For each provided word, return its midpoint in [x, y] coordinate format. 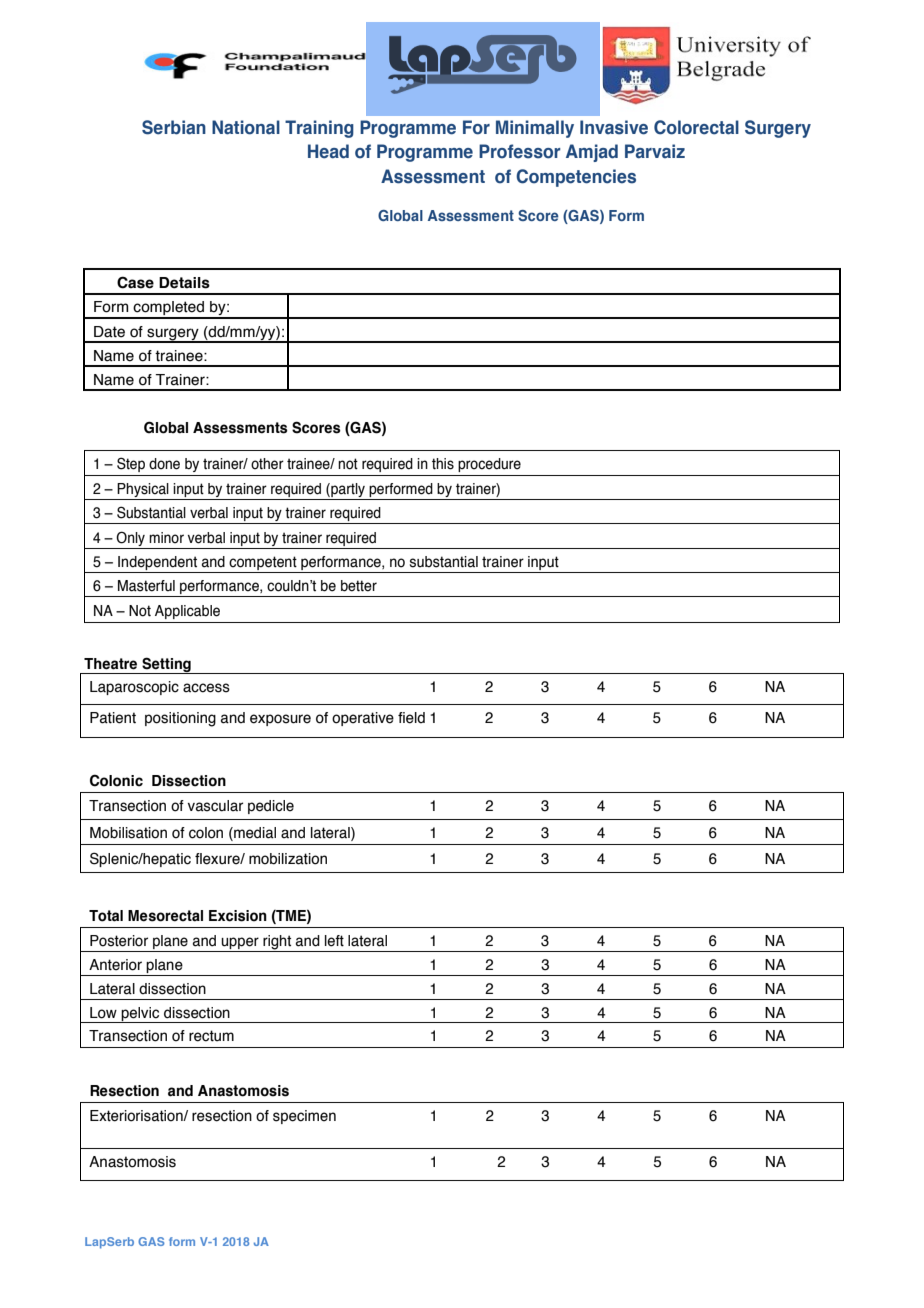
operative [363, 719]
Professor [520, 151]
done [164, 464]
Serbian [174, 127]
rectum [211, 1036]
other [267, 464]
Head [328, 151]
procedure [489, 465]
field [411, 718]
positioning [180, 719]
